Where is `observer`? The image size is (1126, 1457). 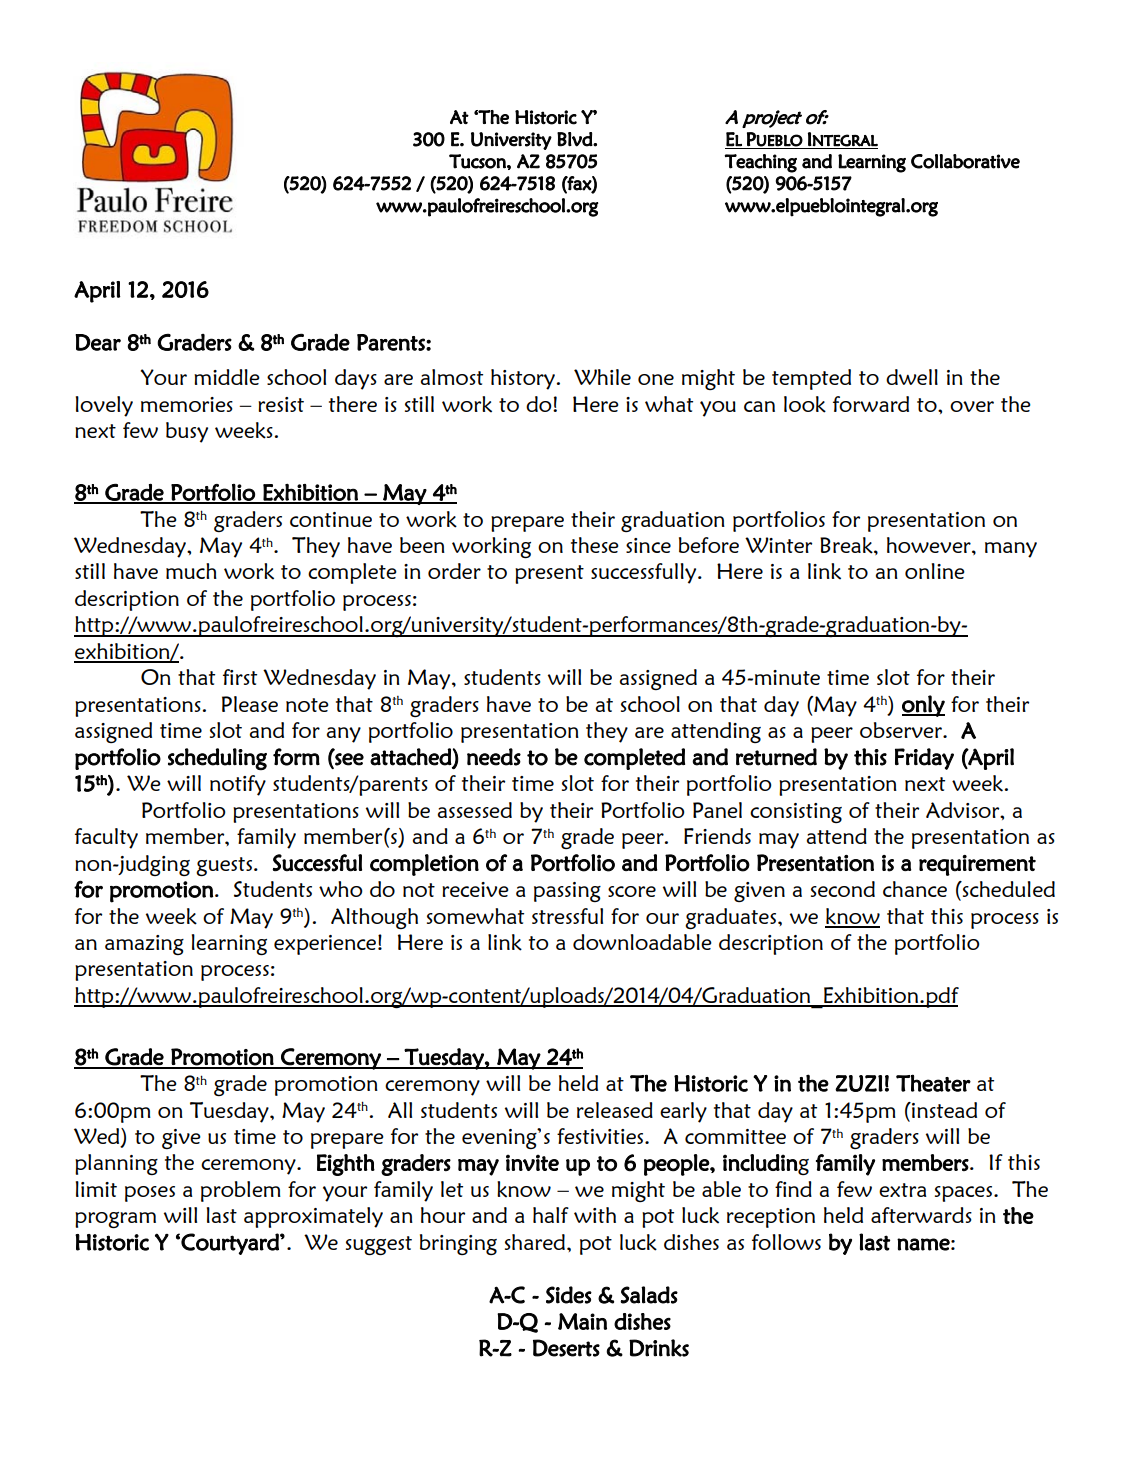 observer is located at coordinates (902, 730).
